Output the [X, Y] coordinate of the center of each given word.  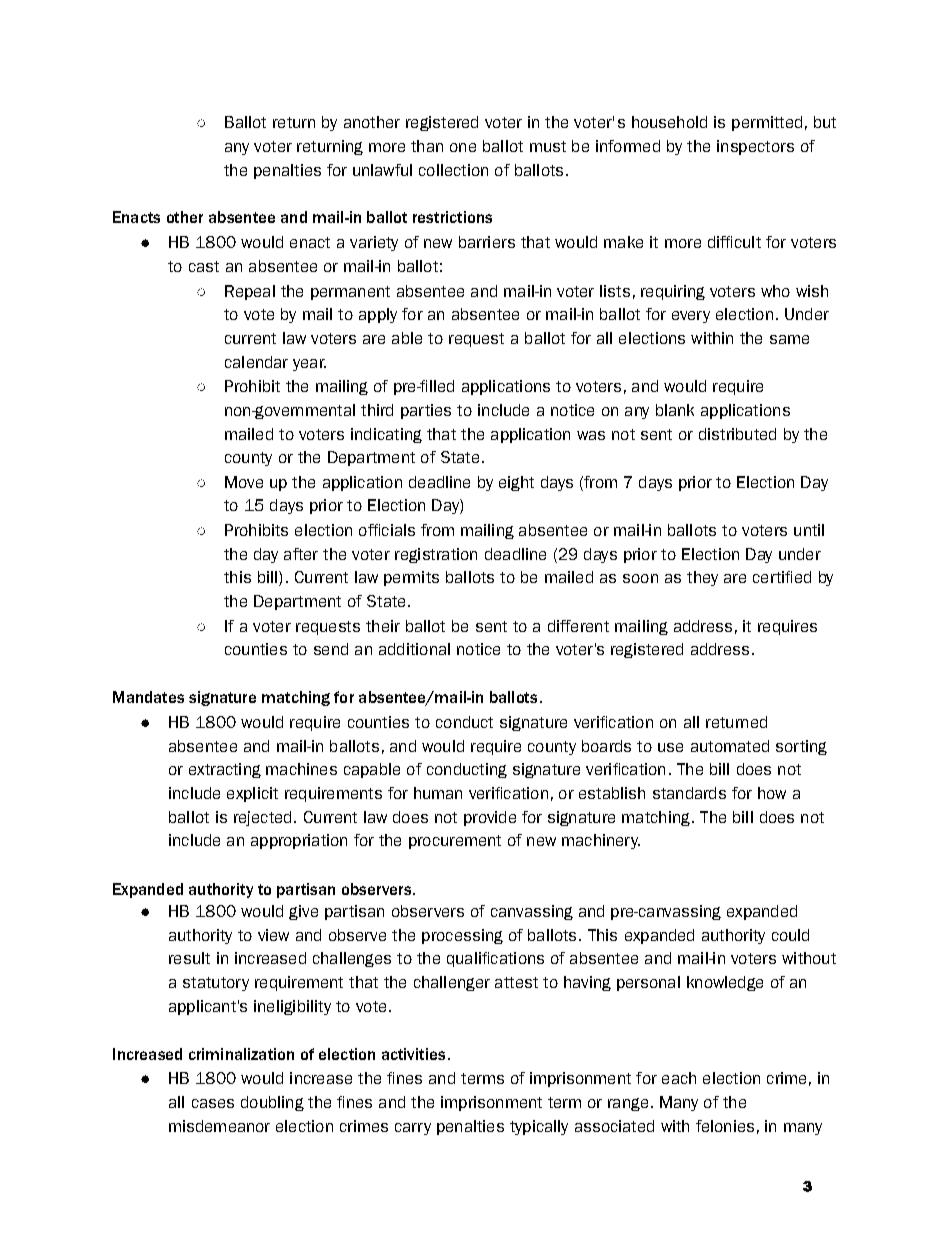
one [463, 147]
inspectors [755, 147]
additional [414, 649]
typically [539, 1127]
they [702, 578]
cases [213, 1103]
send [331, 649]
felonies [725, 1126]
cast [204, 266]
